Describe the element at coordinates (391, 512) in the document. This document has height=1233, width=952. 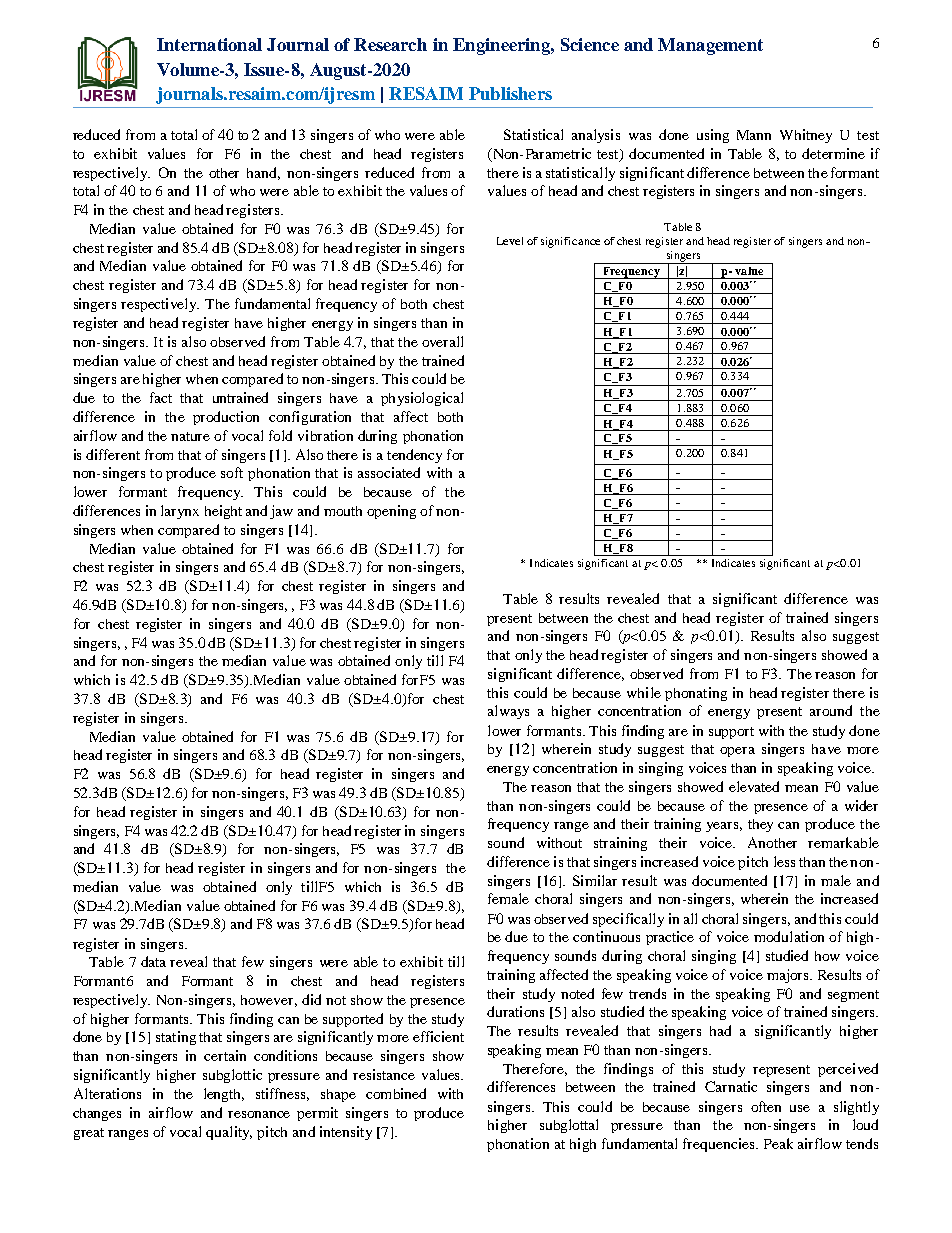
I see `opening` at that location.
